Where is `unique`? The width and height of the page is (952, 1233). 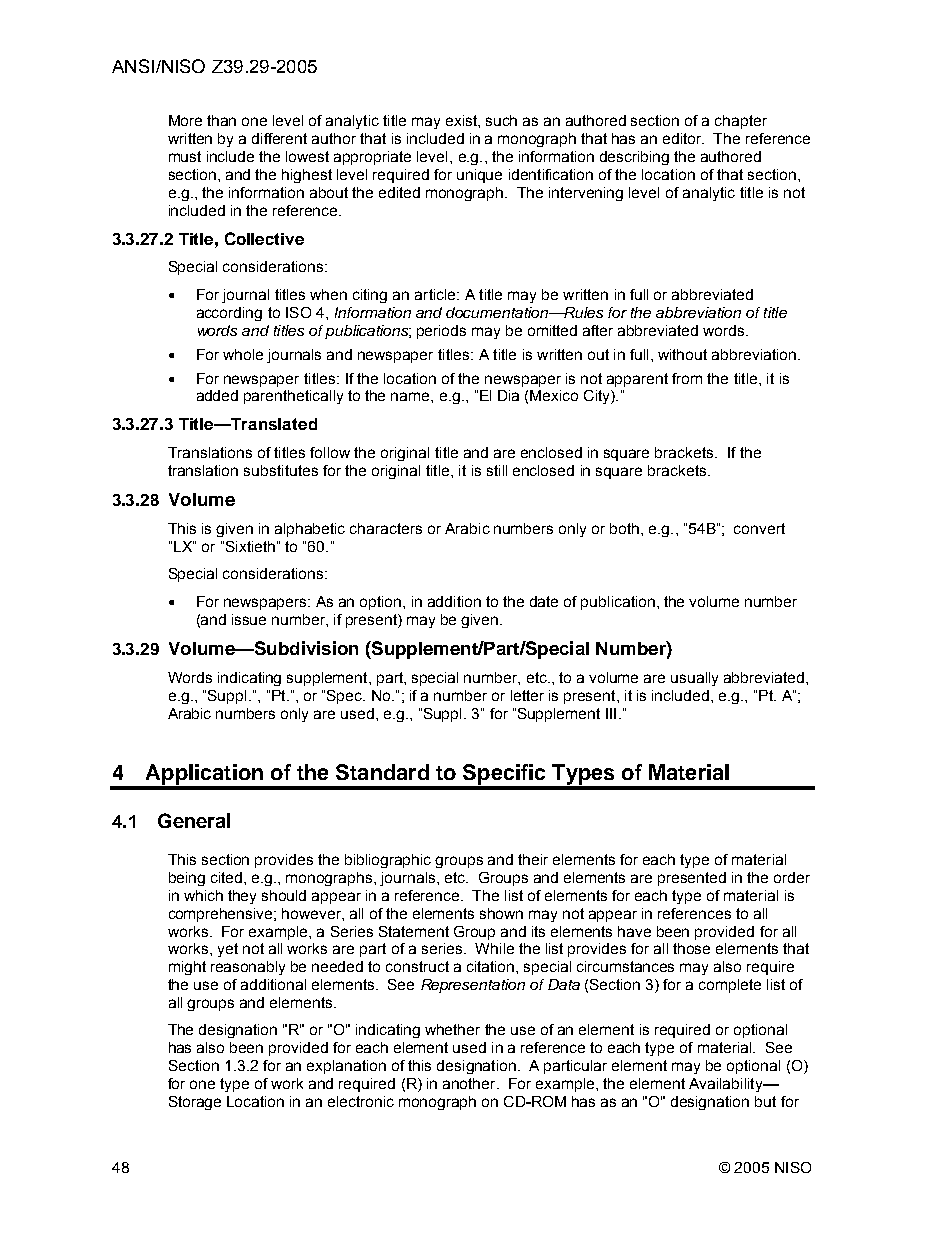 unique is located at coordinates (479, 176).
